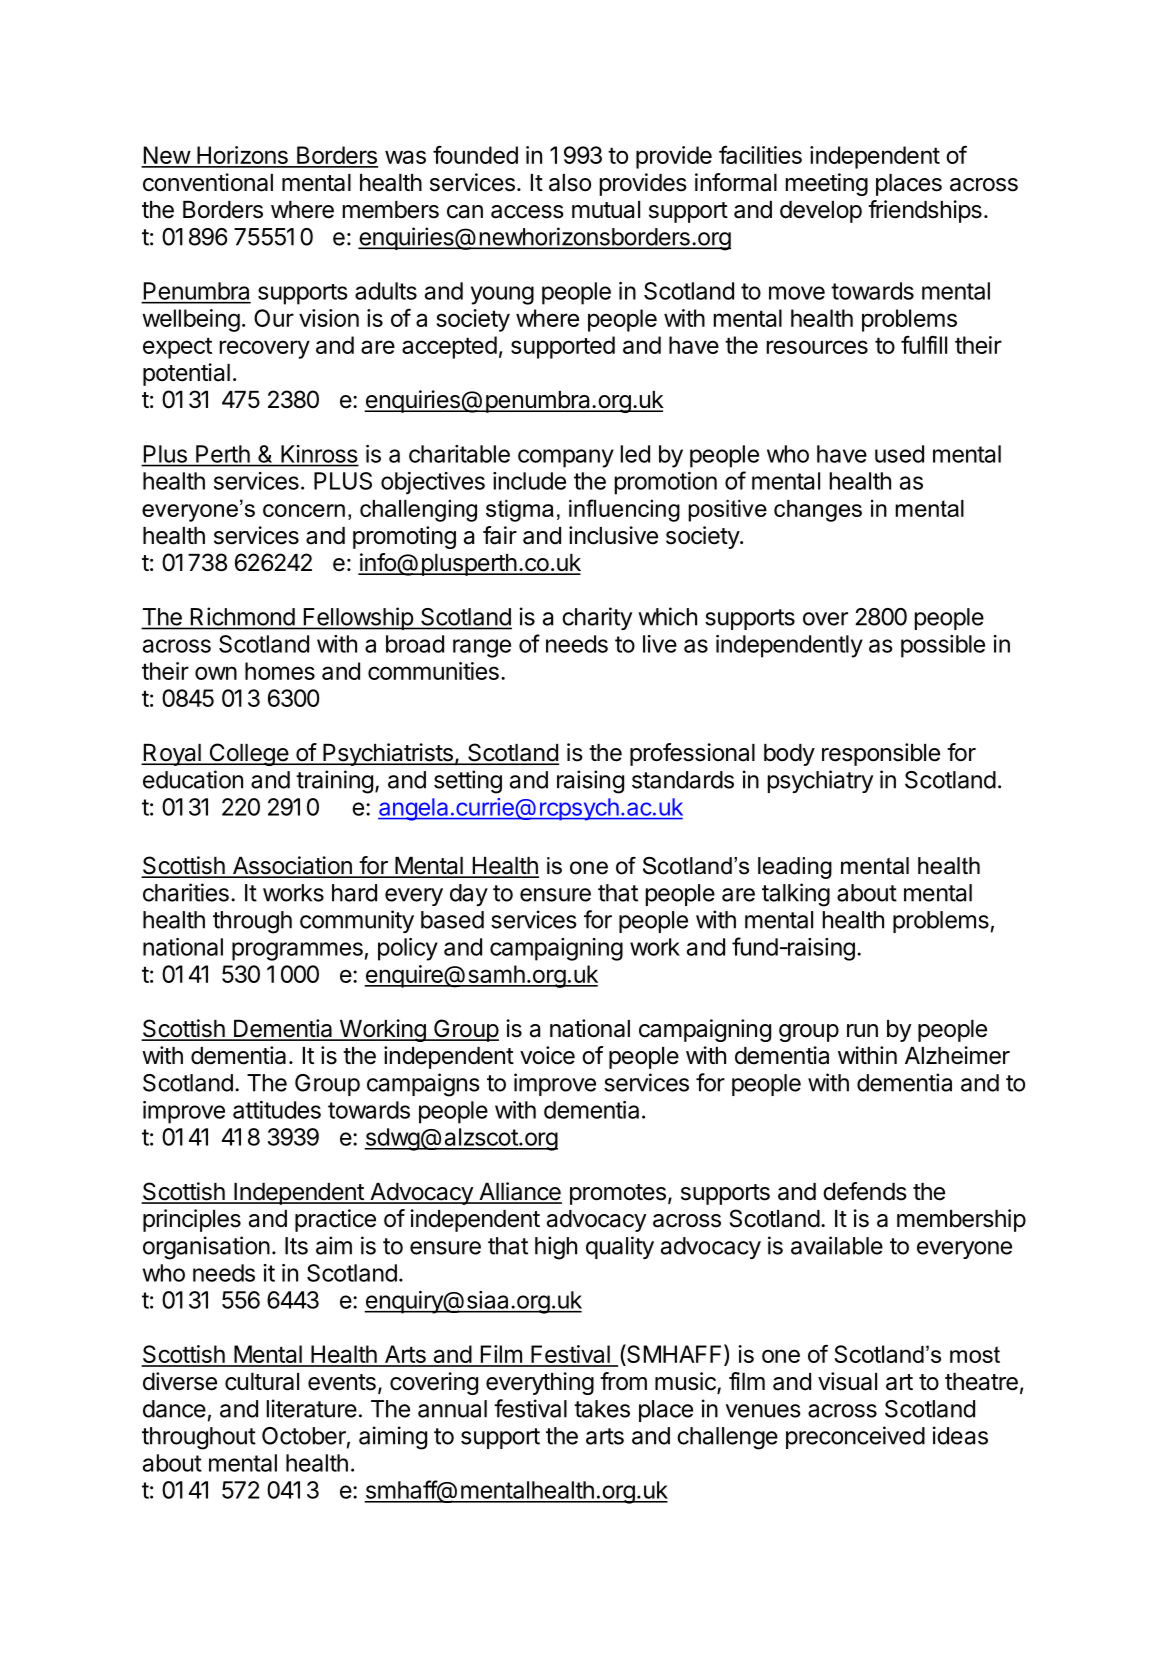  What do you see at coordinates (297, 951) in the image?
I see `programmes` at bounding box center [297, 951].
